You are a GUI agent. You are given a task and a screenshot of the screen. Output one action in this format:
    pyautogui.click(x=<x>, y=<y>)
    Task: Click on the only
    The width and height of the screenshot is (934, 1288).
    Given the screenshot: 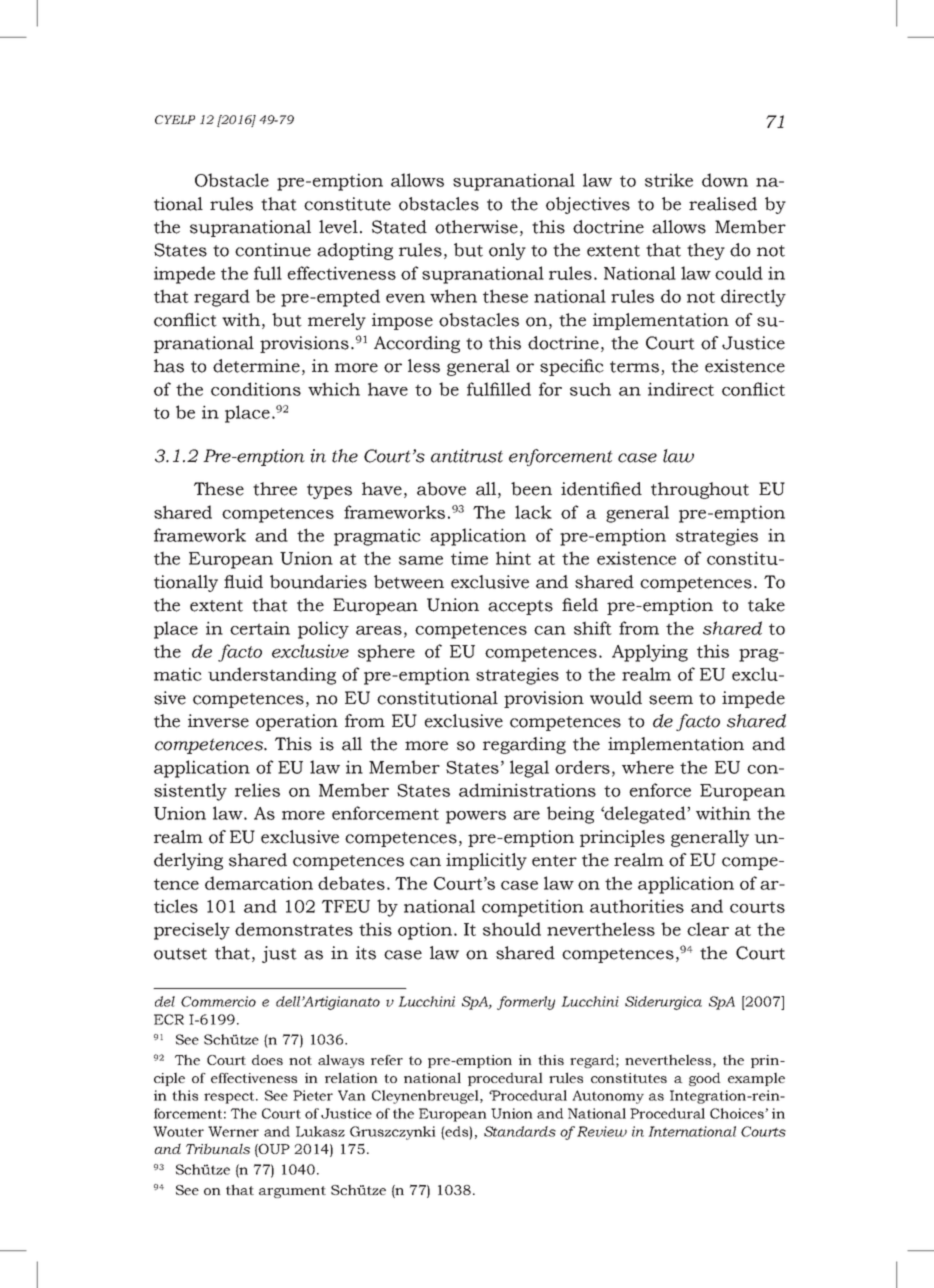 What is the action you would take?
    pyautogui.click(x=507, y=251)
